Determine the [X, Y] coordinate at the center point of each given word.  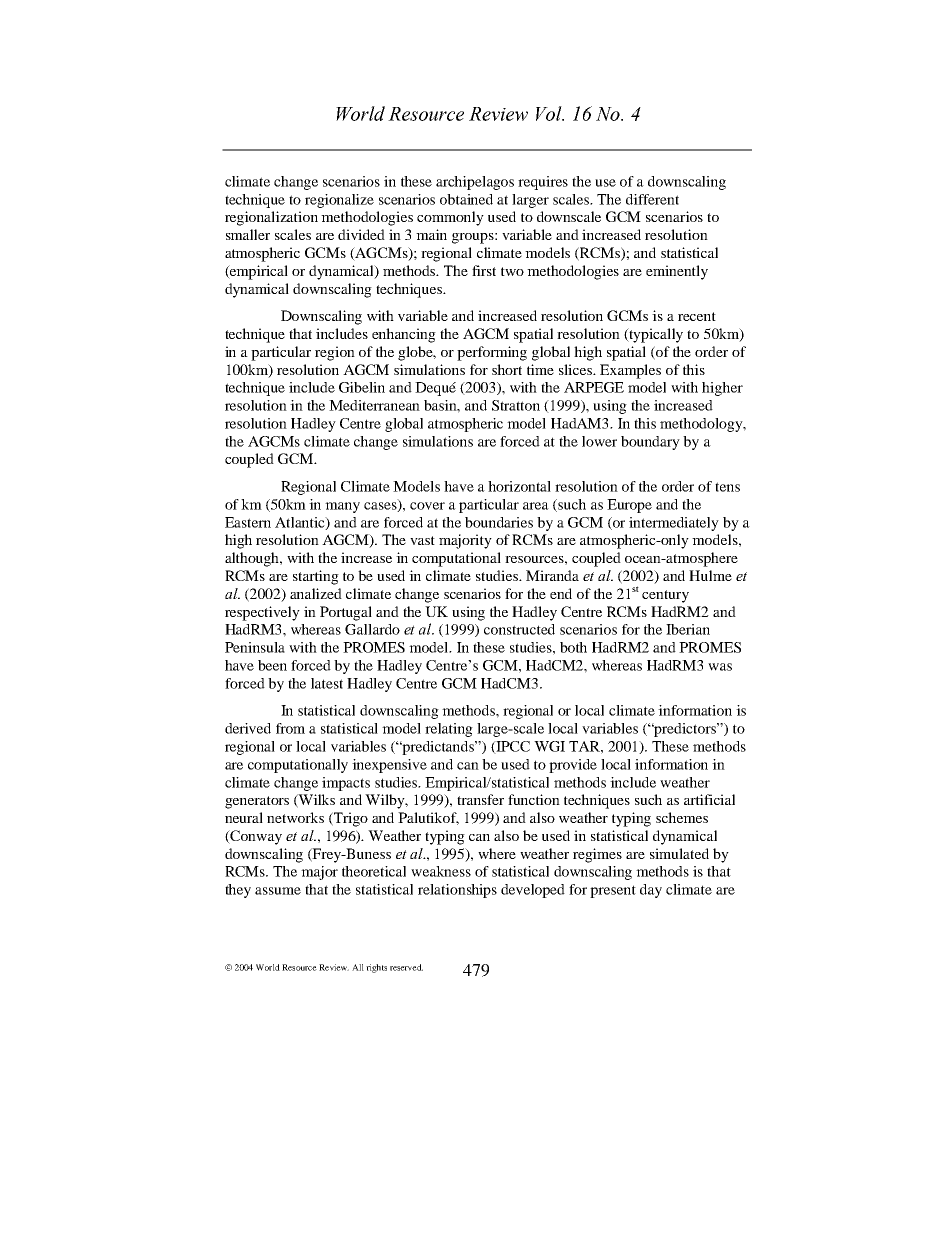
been [272, 665]
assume [278, 891]
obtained [466, 199]
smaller [248, 234]
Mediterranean [374, 405]
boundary [650, 443]
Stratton [516, 405]
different [652, 199]
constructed [519, 629]
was [720, 667]
